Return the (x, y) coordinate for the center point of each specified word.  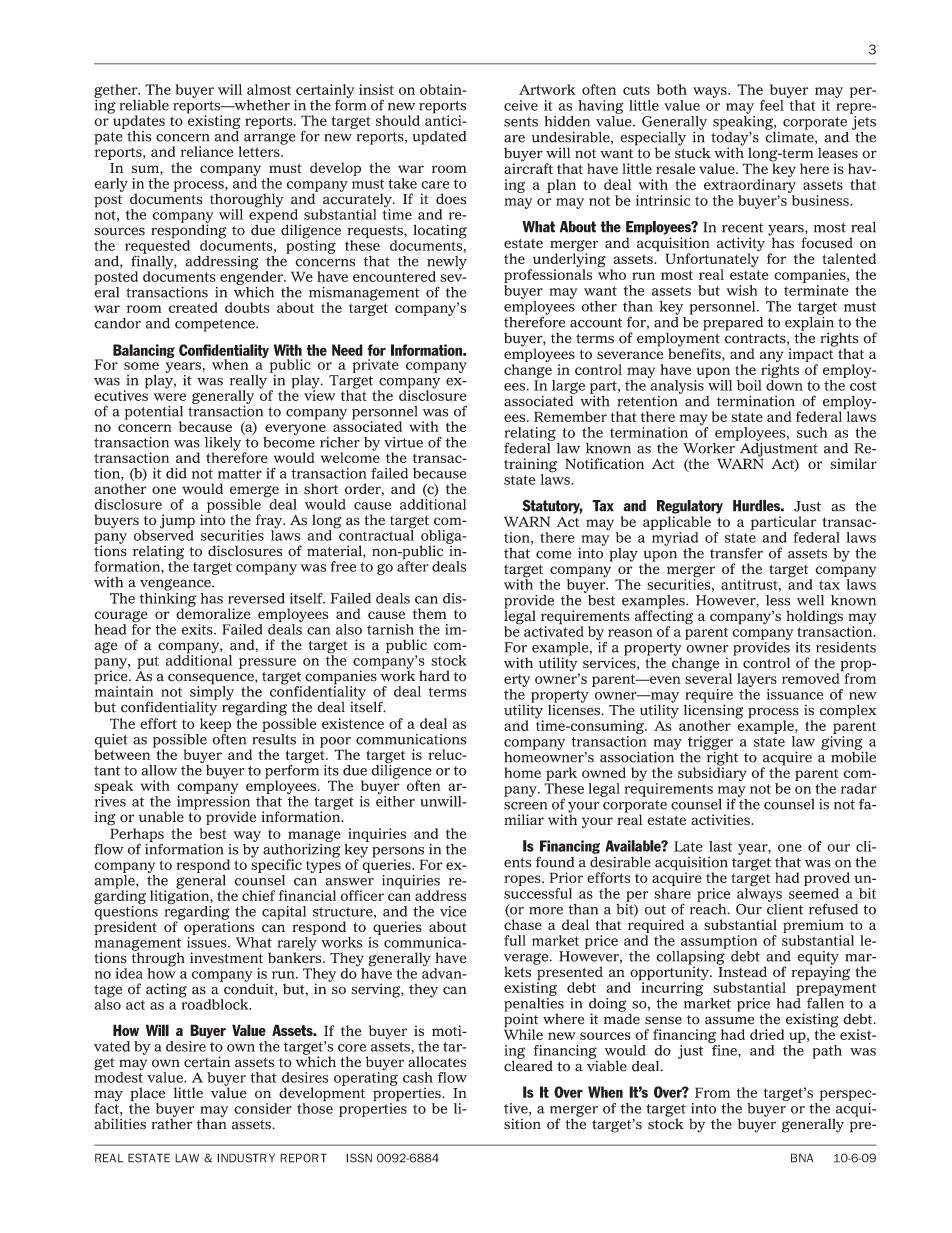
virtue (403, 442)
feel (772, 105)
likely (223, 445)
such (812, 432)
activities (721, 819)
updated (439, 138)
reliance (207, 151)
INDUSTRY (246, 1158)
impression (212, 802)
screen (525, 806)
